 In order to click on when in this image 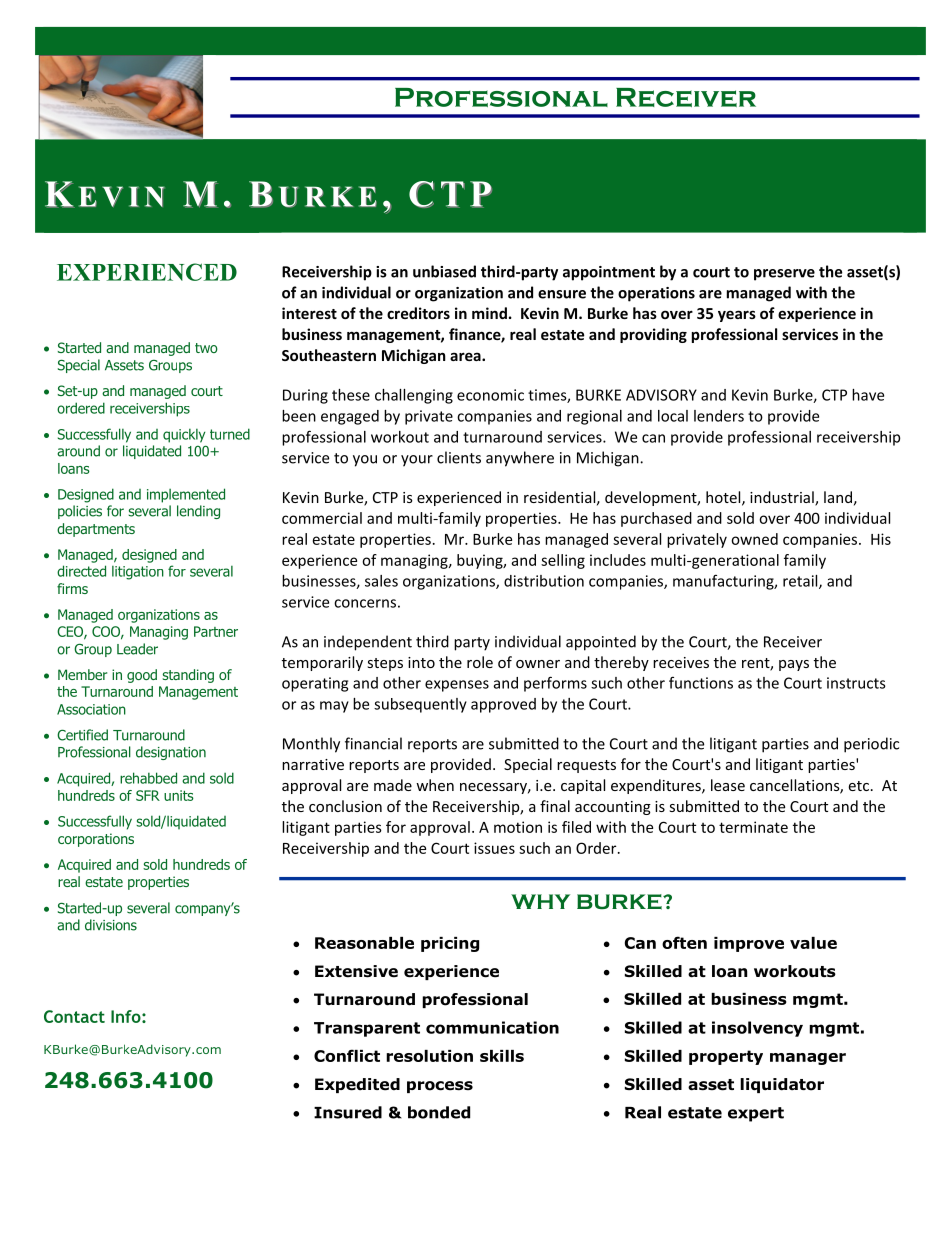, I will do `click(435, 785)`.
